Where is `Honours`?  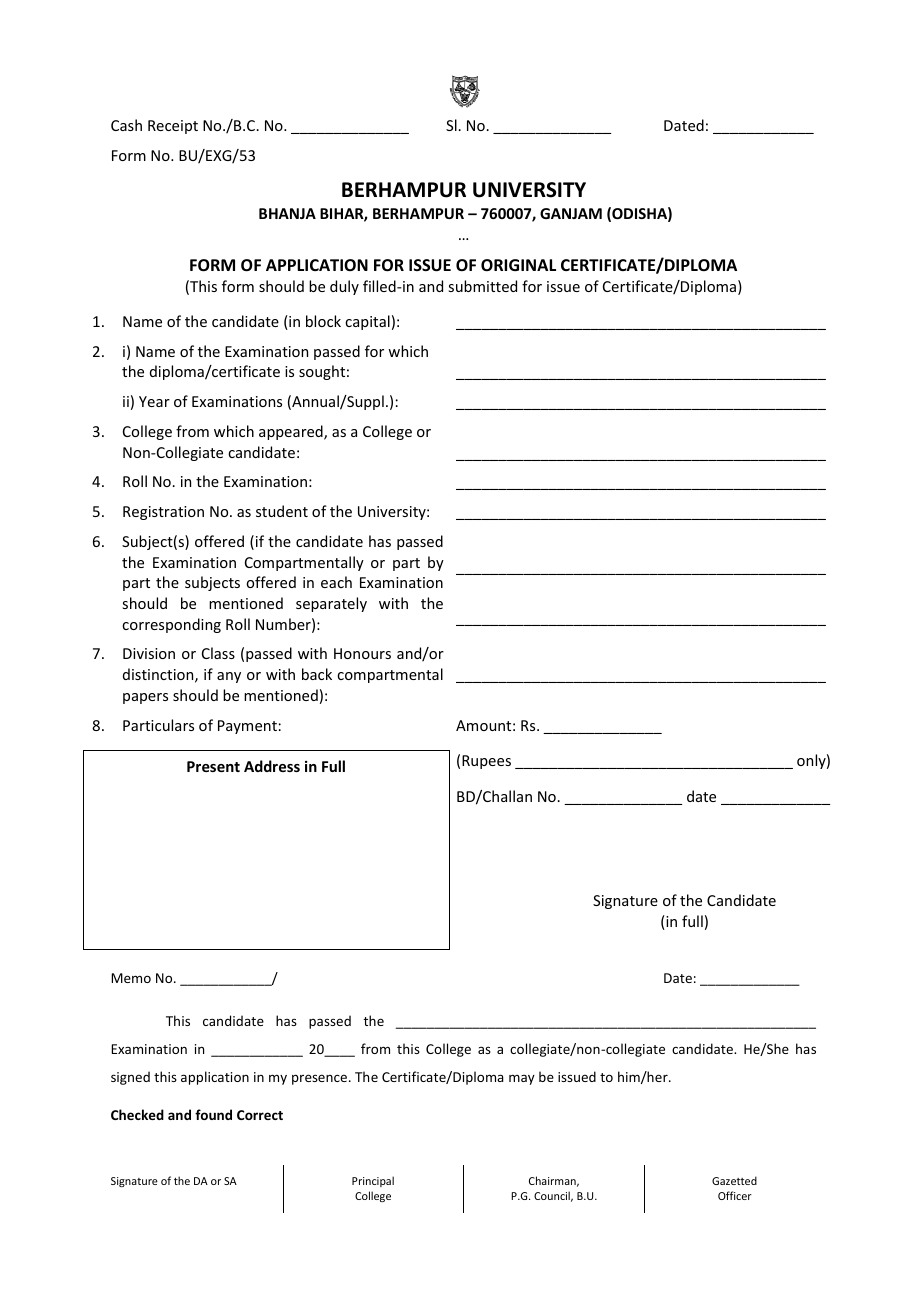
Honours is located at coordinates (362, 653).
